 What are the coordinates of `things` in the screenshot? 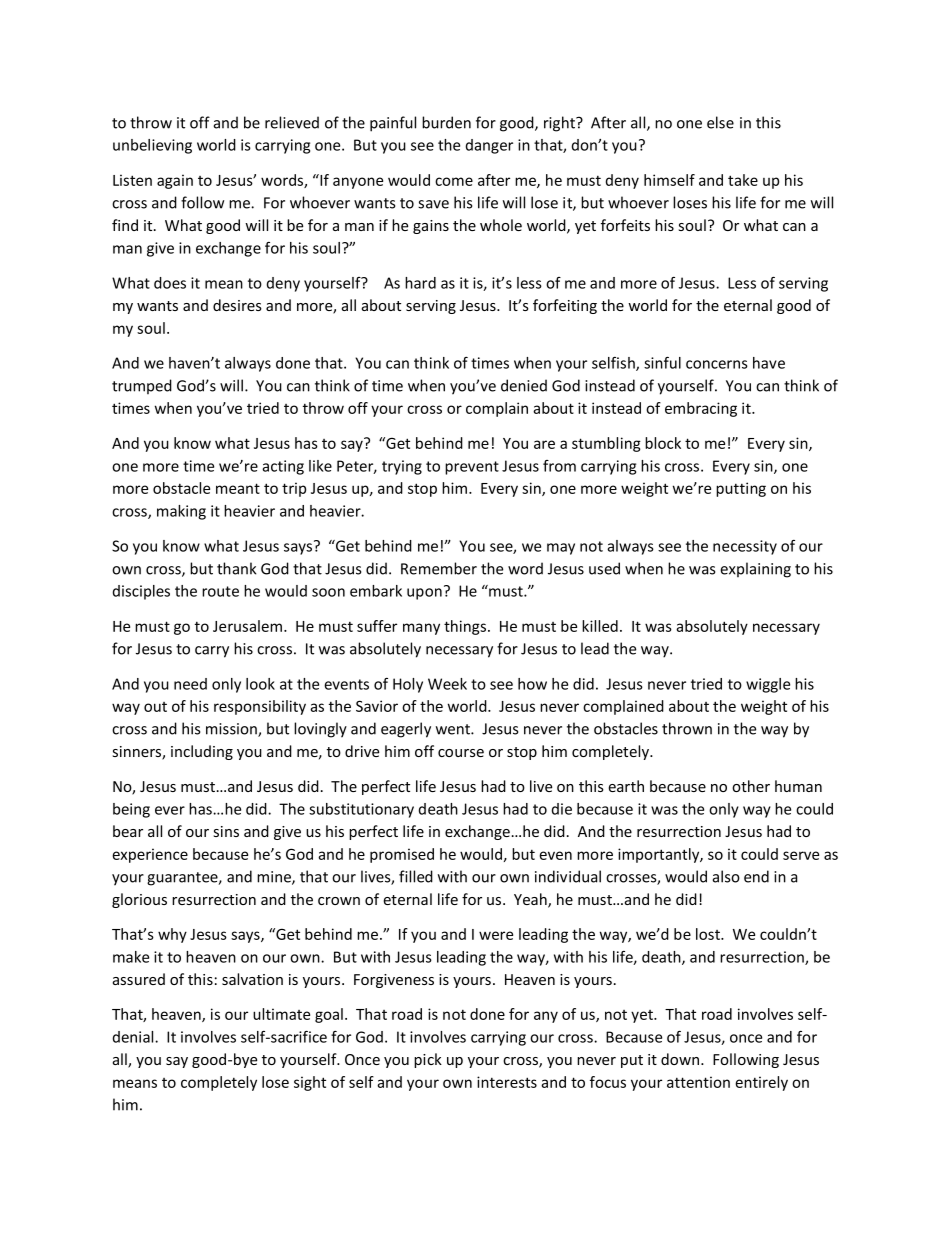 It's located at (466, 627).
